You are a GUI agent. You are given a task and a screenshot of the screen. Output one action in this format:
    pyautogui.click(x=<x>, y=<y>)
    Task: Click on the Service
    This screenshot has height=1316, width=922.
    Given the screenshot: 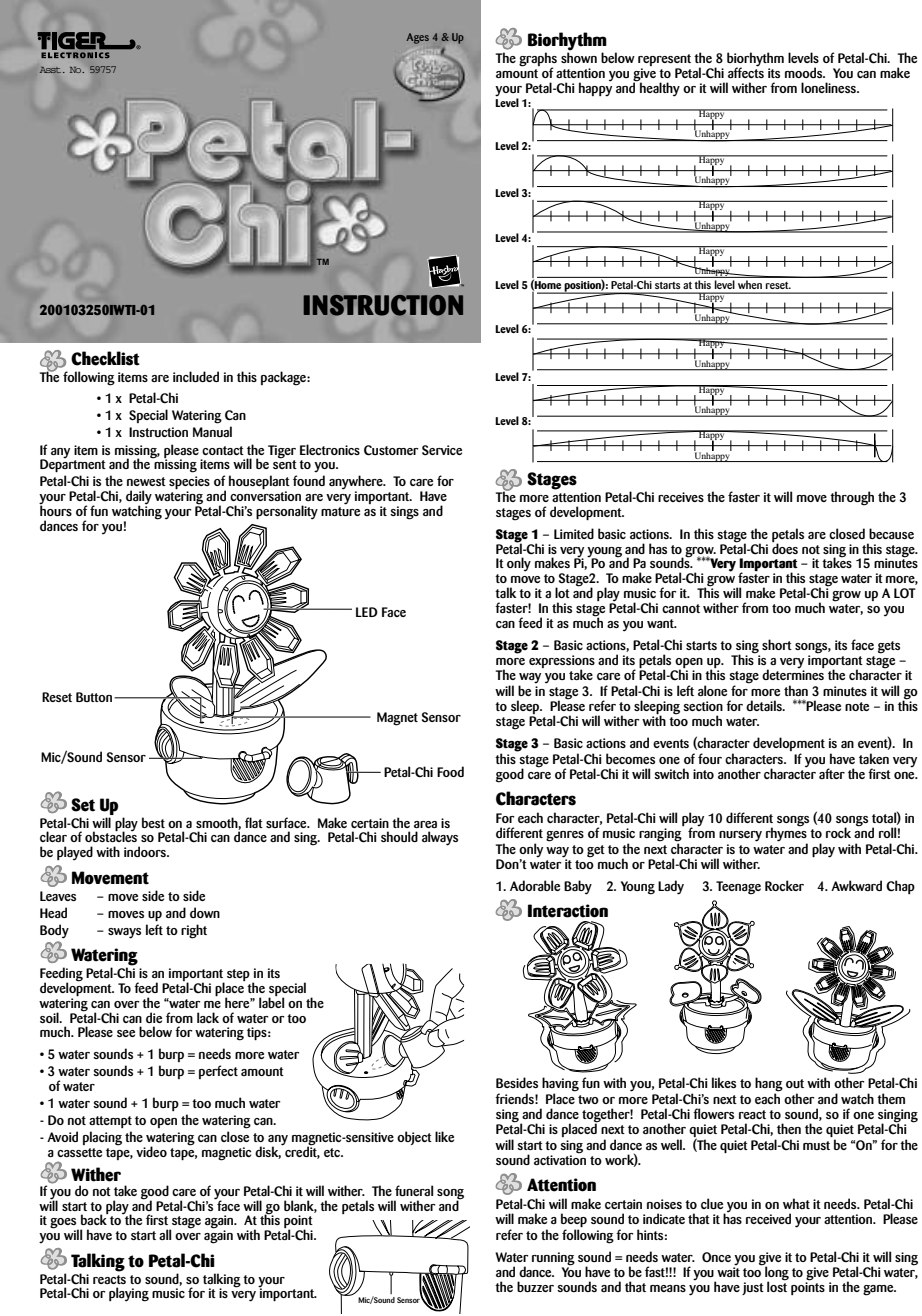 What is the action you would take?
    pyautogui.click(x=442, y=450)
